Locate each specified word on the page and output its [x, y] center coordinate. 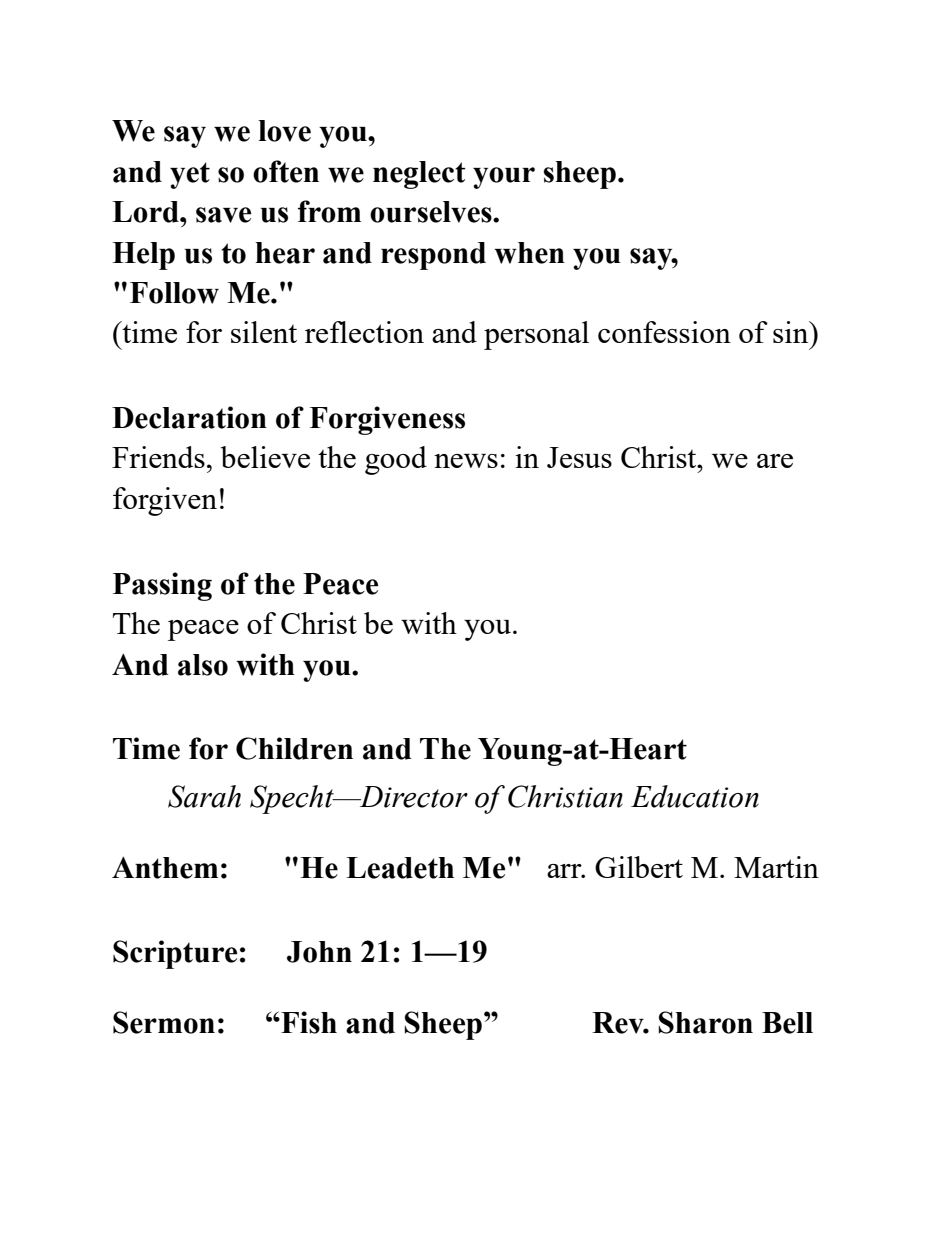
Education [695, 796]
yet [190, 175]
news [466, 461]
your [504, 178]
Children [294, 748]
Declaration [189, 417]
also [203, 665]
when [529, 253]
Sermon [164, 1022]
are [775, 461]
